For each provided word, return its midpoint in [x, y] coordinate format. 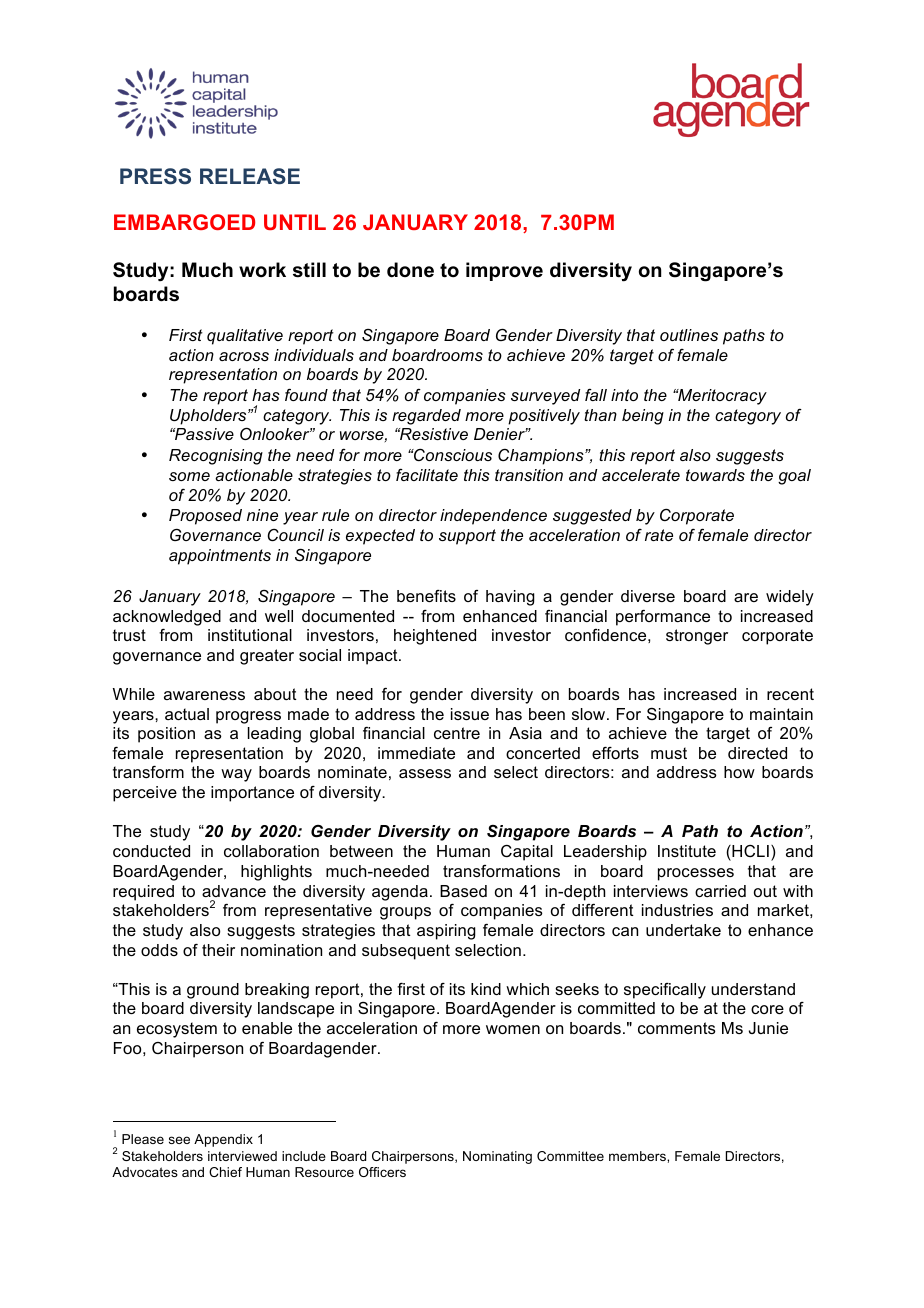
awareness [204, 695]
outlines [689, 335]
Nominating [497, 1157]
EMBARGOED [184, 222]
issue [470, 714]
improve [504, 271]
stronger [697, 637]
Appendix [223, 1140]
